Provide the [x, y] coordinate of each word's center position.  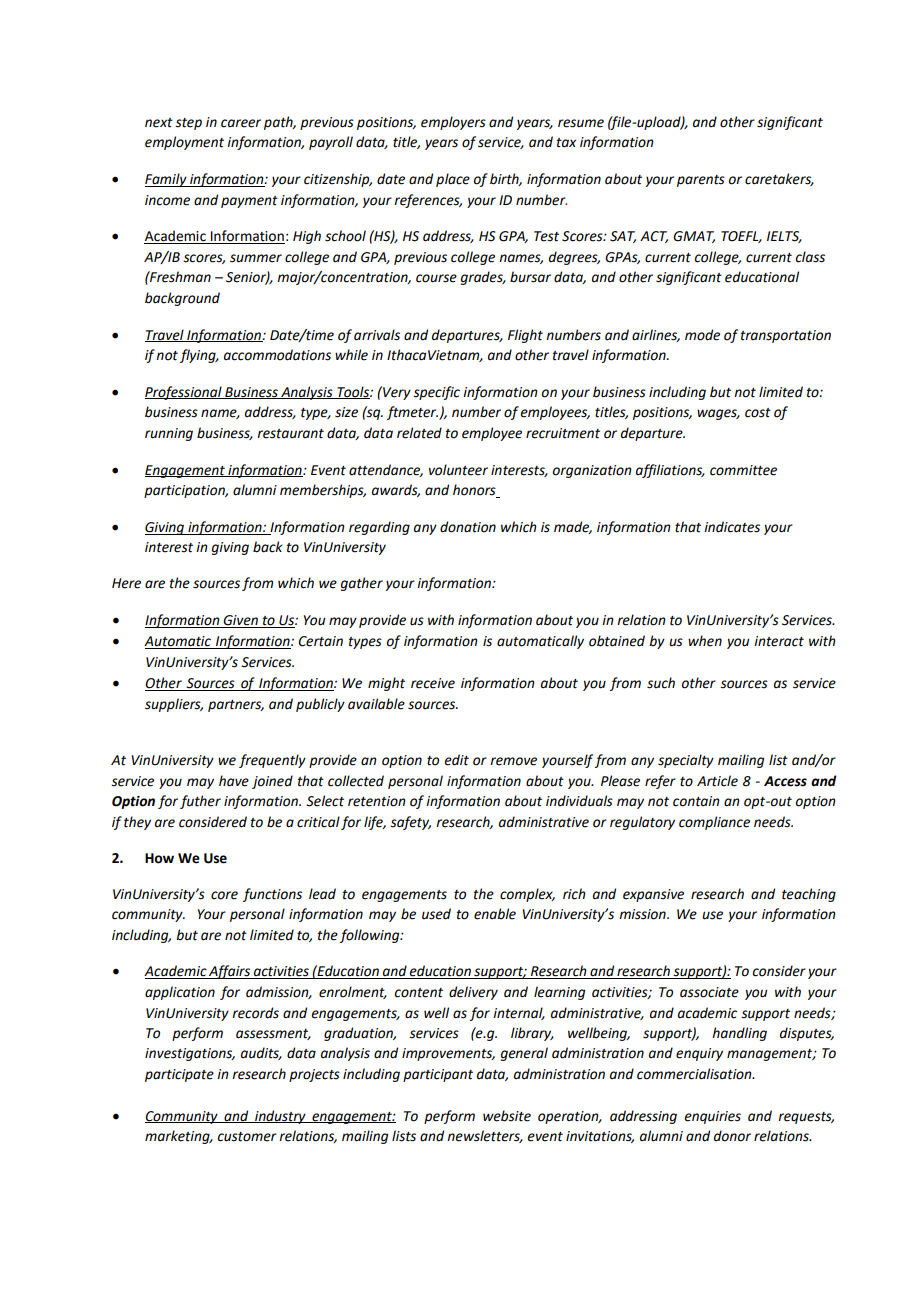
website [507, 1116]
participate [179, 1075]
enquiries [712, 1117]
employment [184, 143]
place [453, 180]
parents [701, 181]
